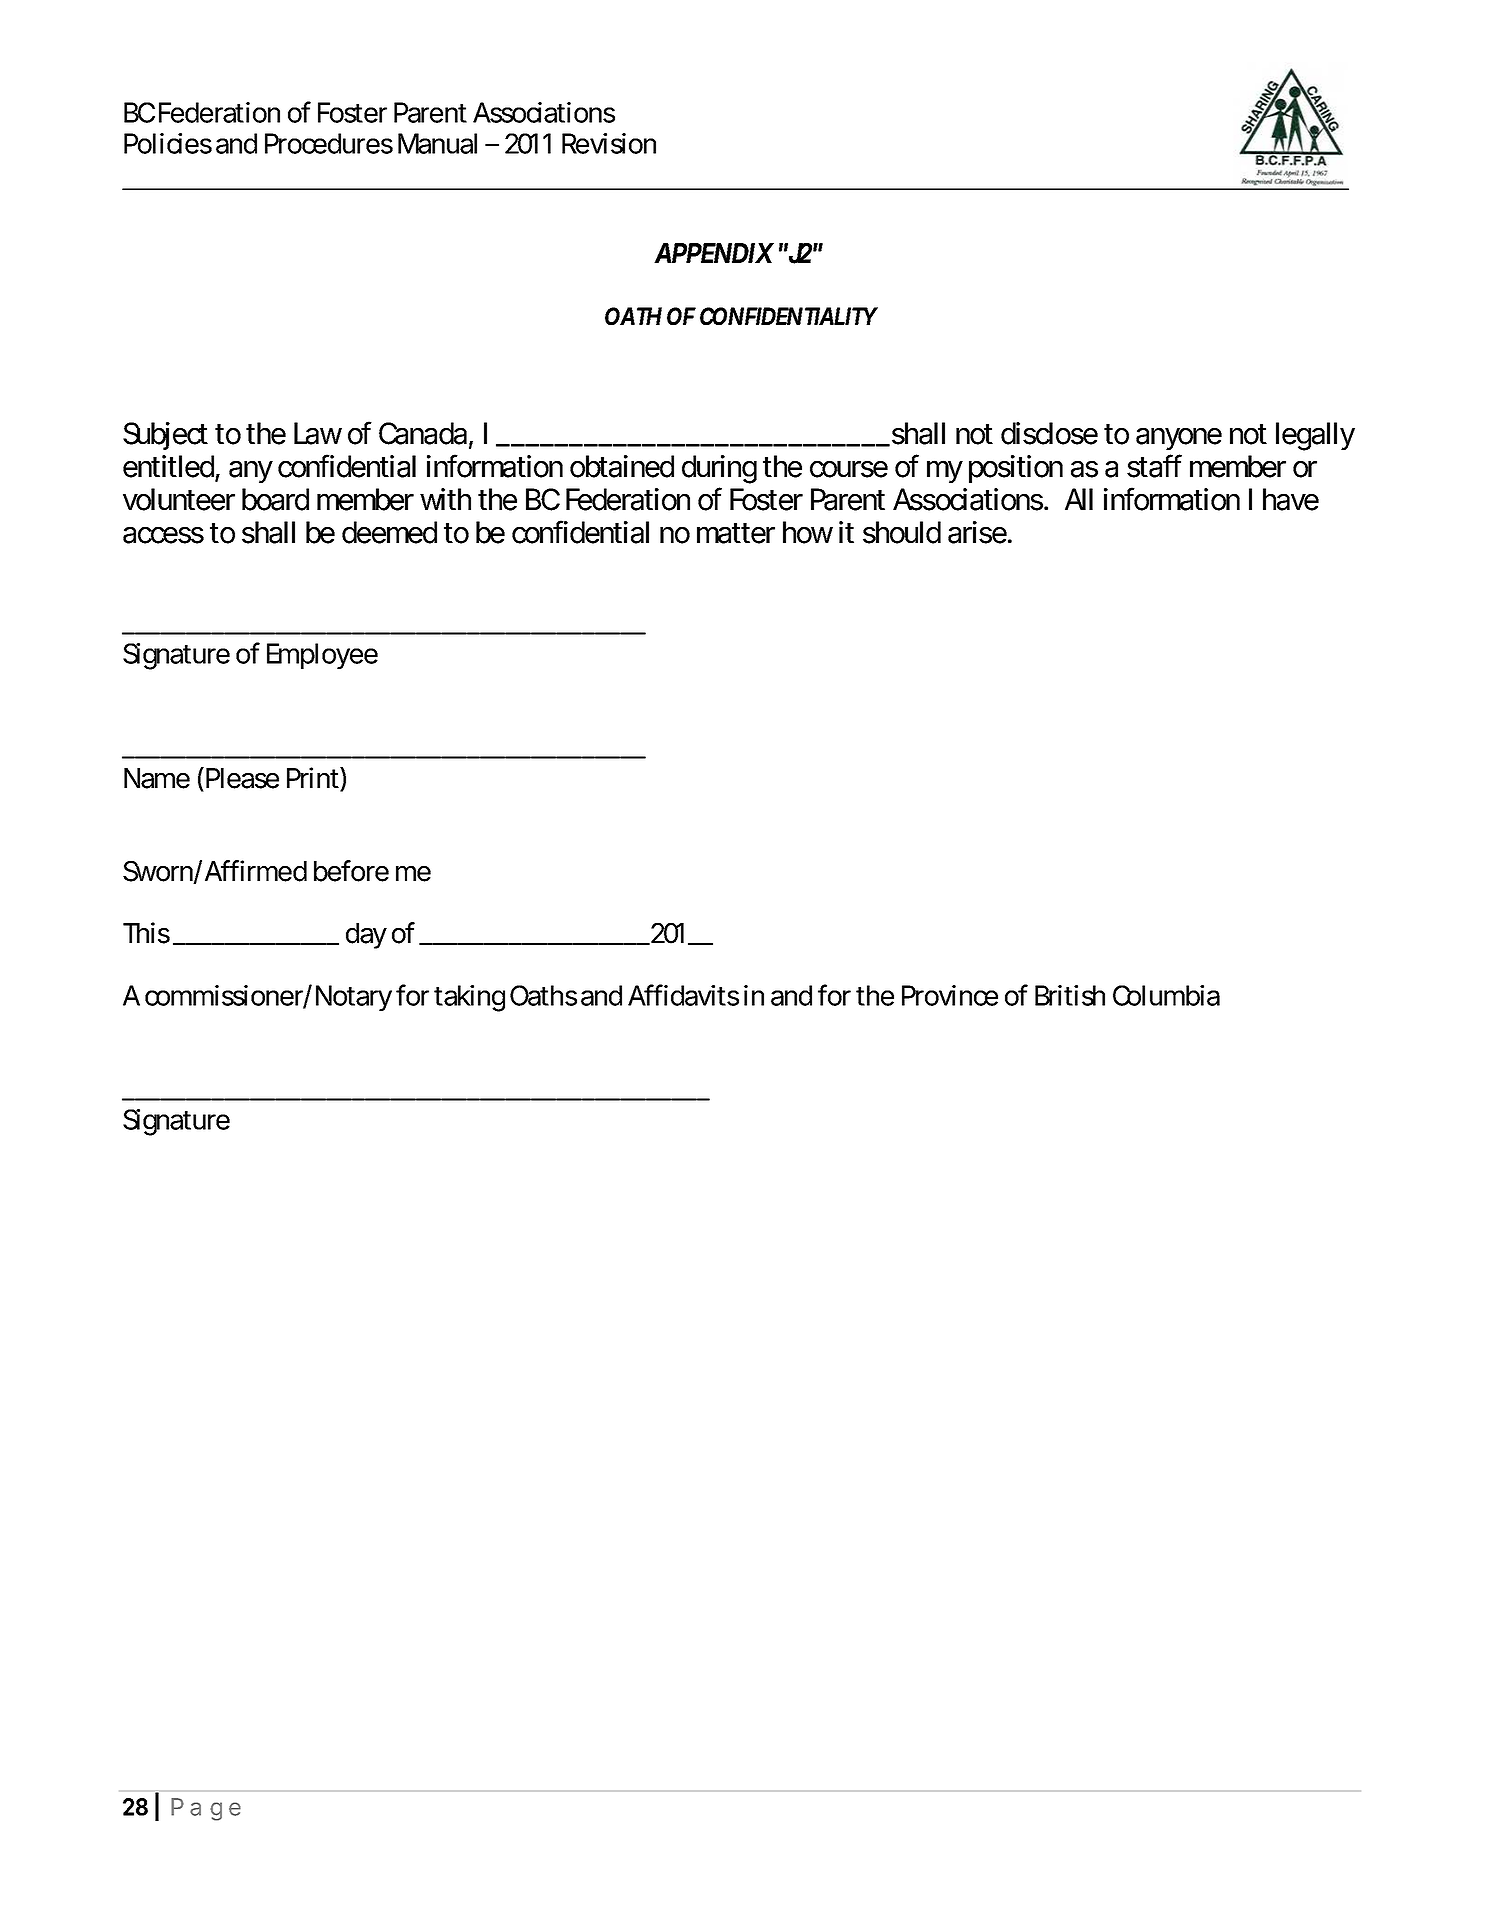  I want to click on anyone, so click(1179, 439).
